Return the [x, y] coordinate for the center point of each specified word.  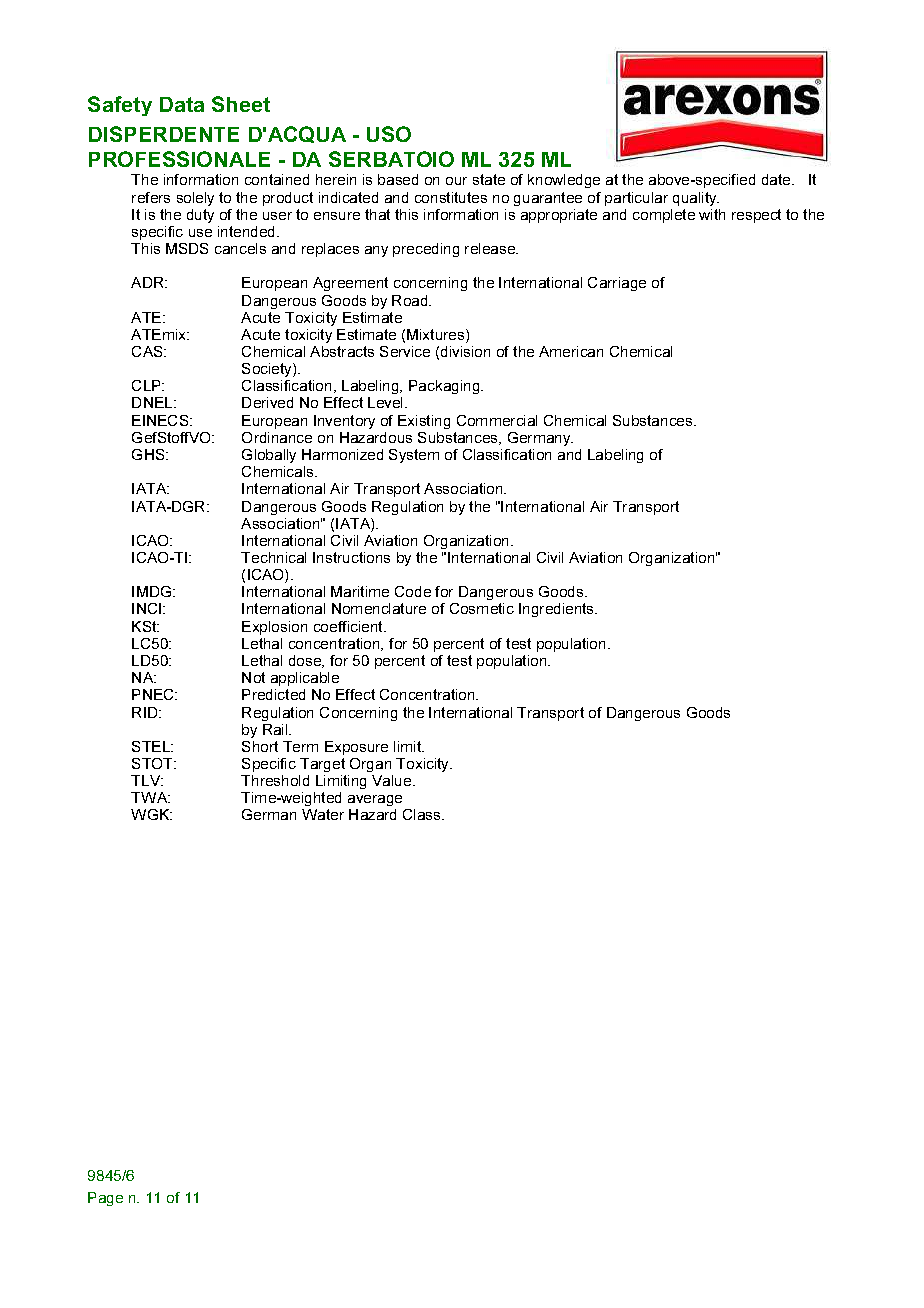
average [375, 802]
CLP [148, 385]
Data [182, 104]
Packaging [445, 387]
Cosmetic [482, 608]
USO [389, 134]
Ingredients [558, 610]
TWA [150, 797]
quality [696, 199]
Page [105, 1199]
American [571, 351]
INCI [148, 608]
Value [393, 780]
